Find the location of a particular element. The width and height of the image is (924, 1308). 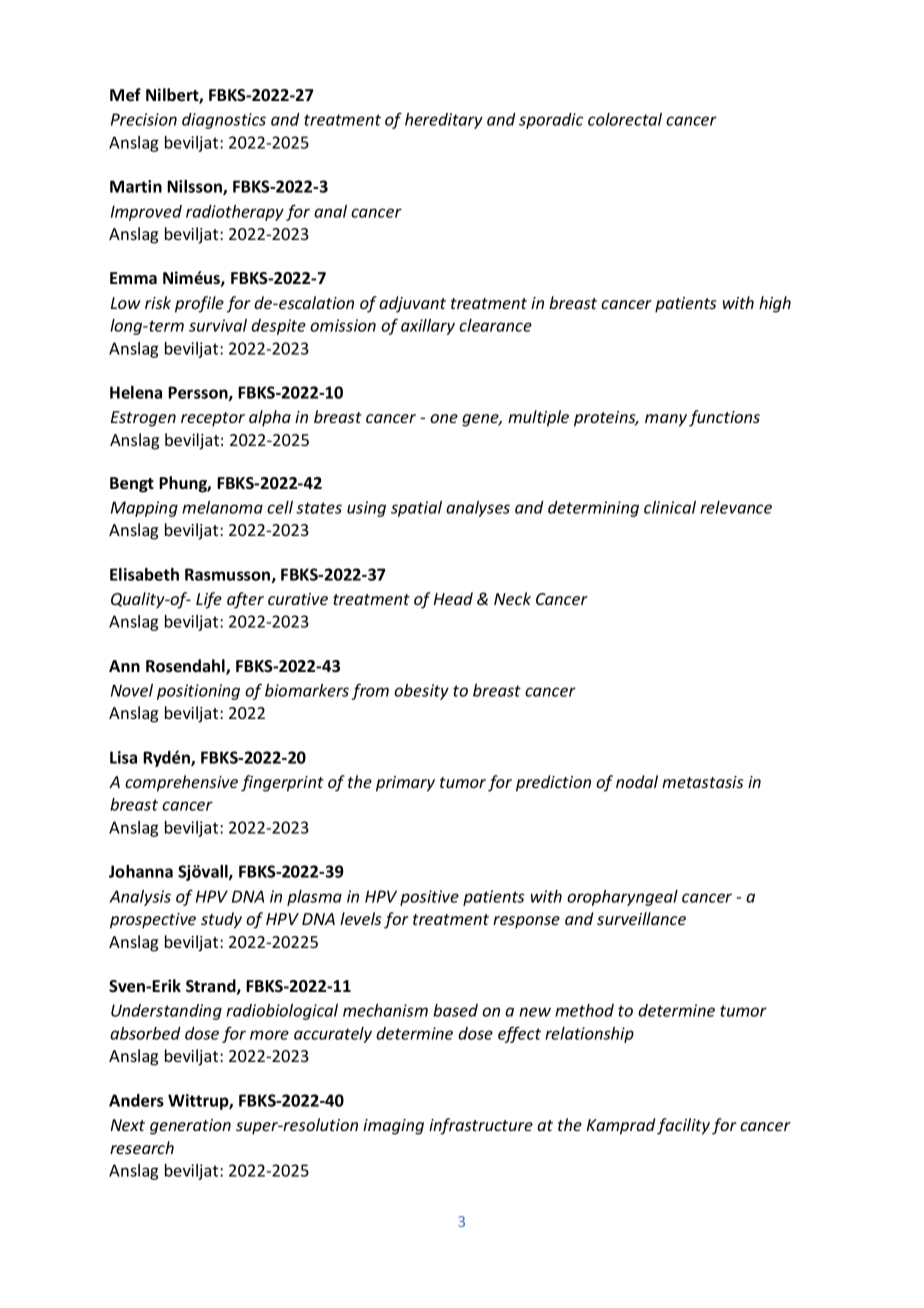

hereditary is located at coordinates (444, 121).
